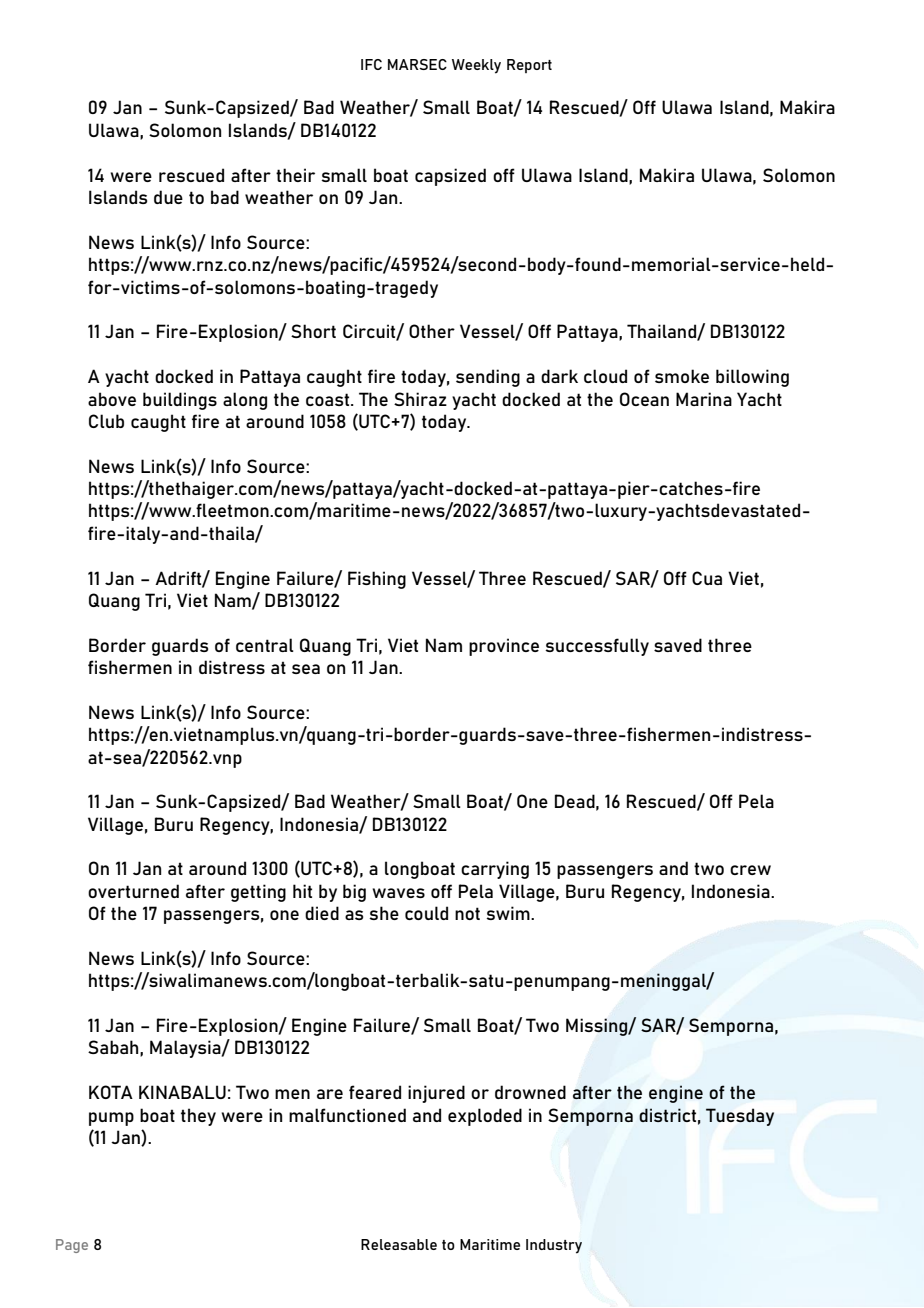  Describe the element at coordinates (371, 64) in the document. I see `IFC` at that location.
